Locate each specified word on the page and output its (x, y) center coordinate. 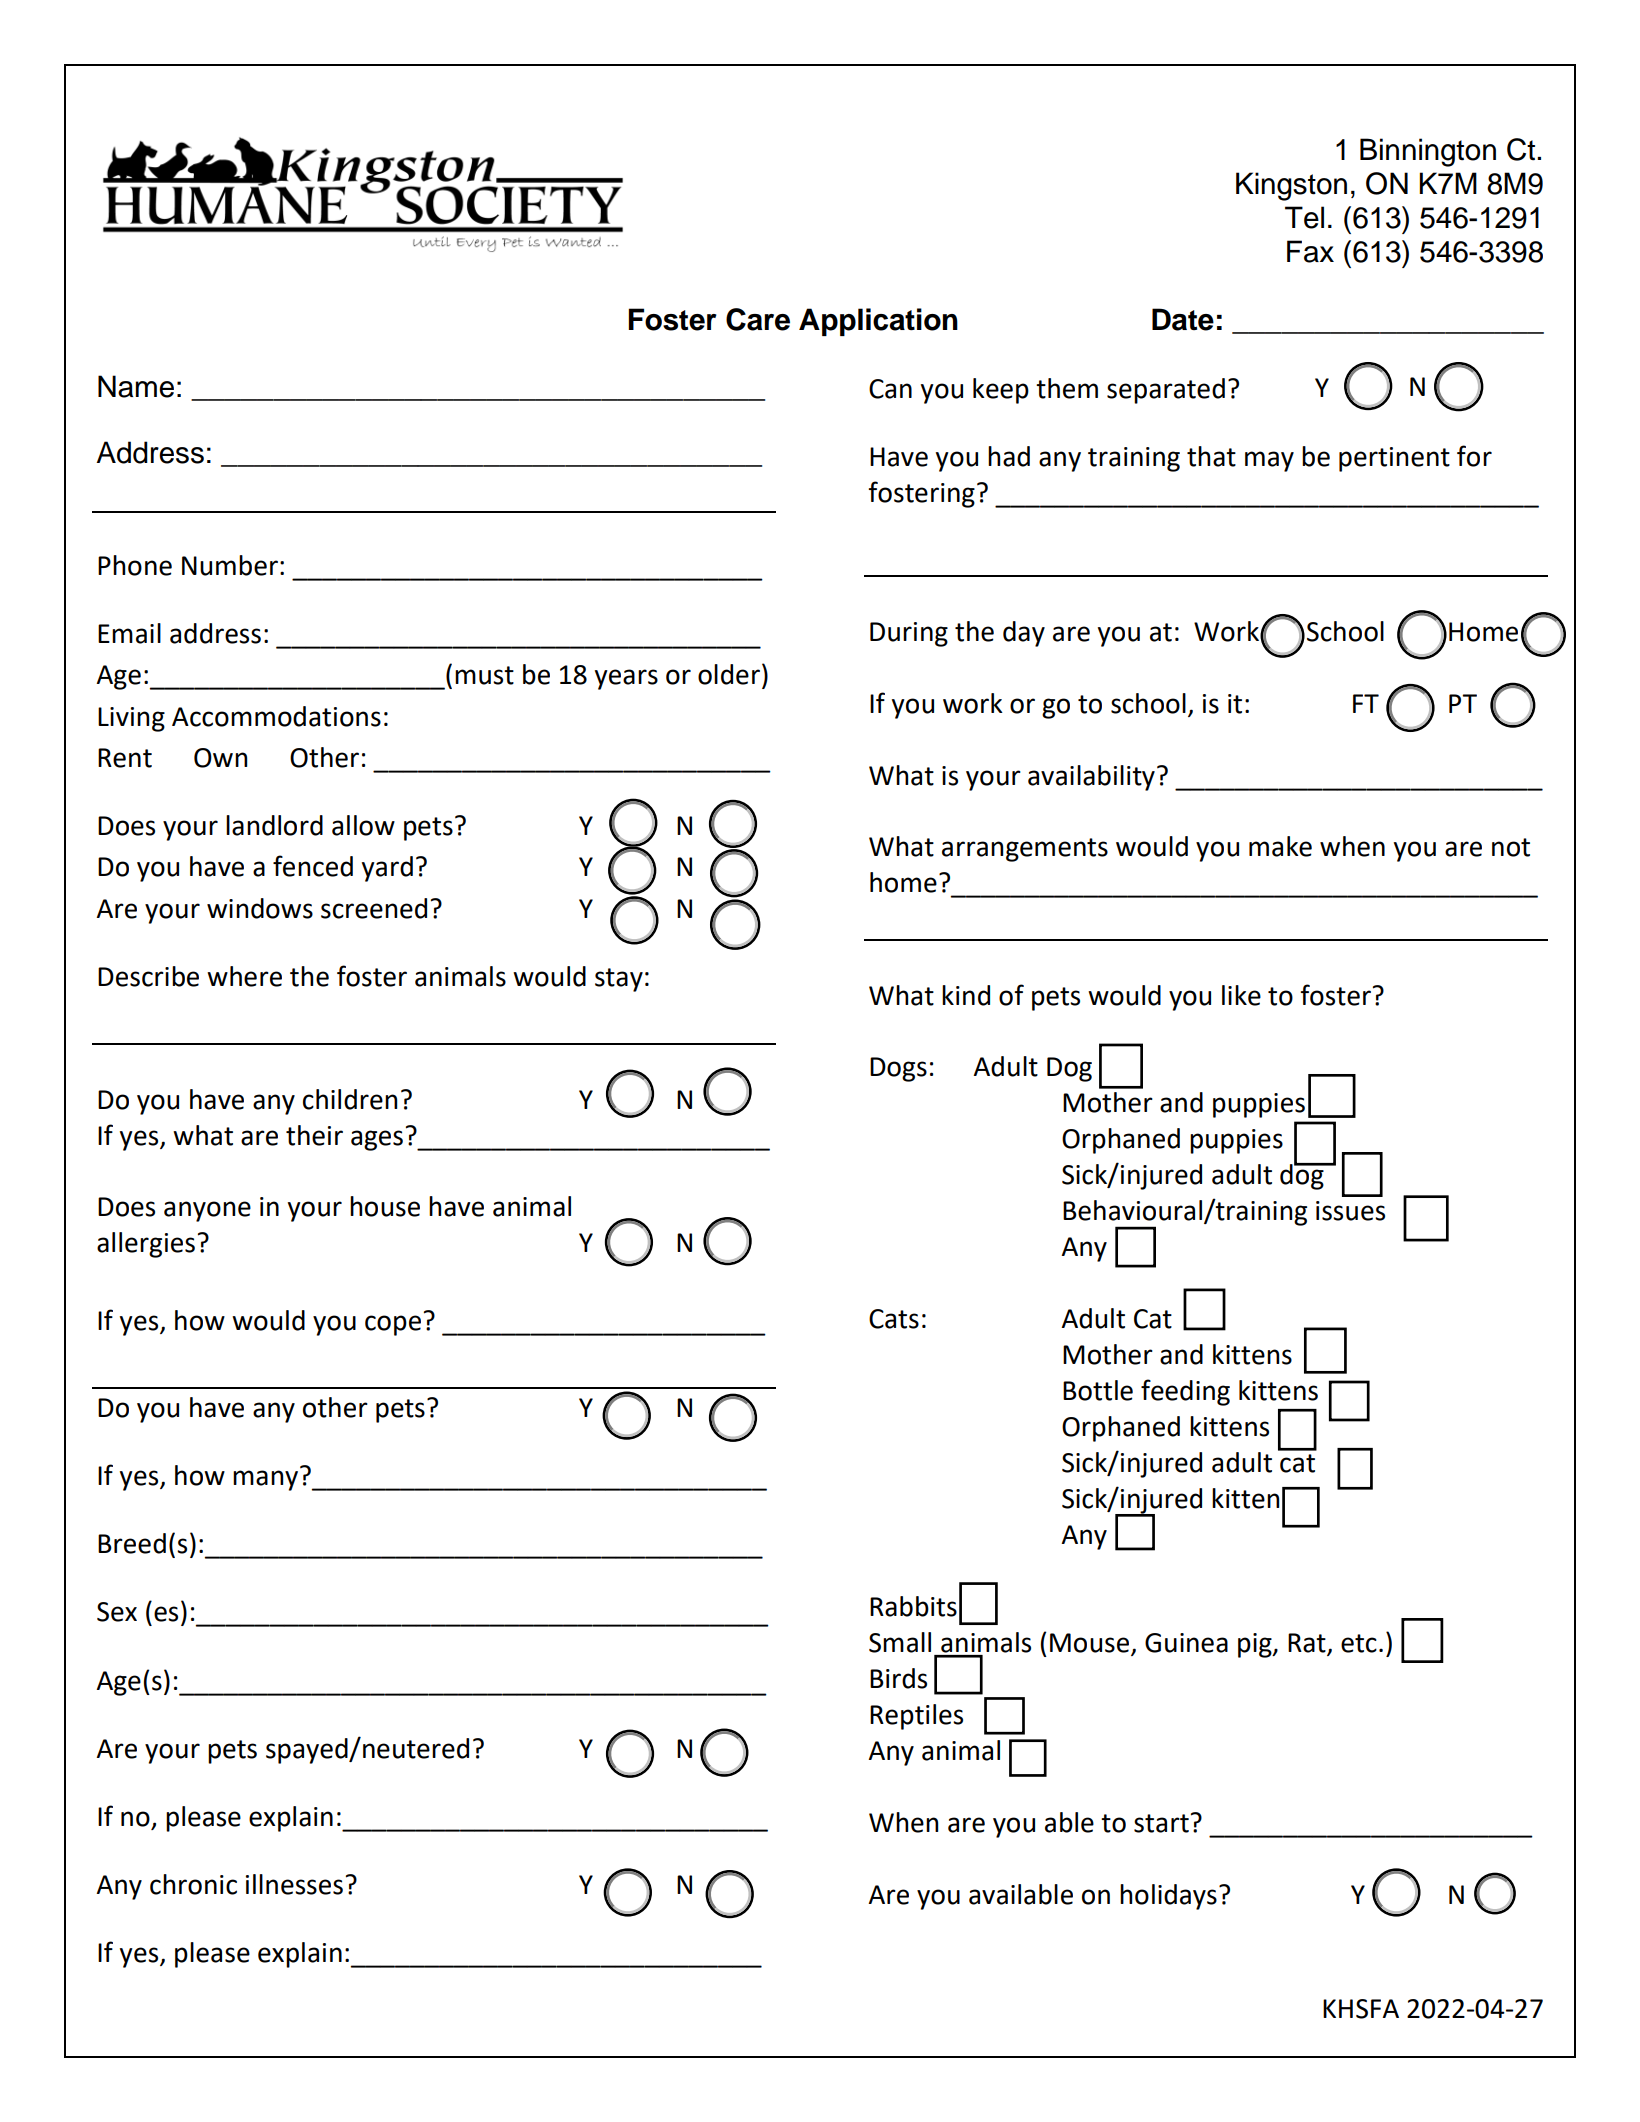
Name (136, 386)
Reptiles (916, 1717)
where (244, 976)
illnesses (294, 1884)
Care (758, 319)
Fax (1310, 251)
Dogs (898, 1069)
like (1241, 995)
